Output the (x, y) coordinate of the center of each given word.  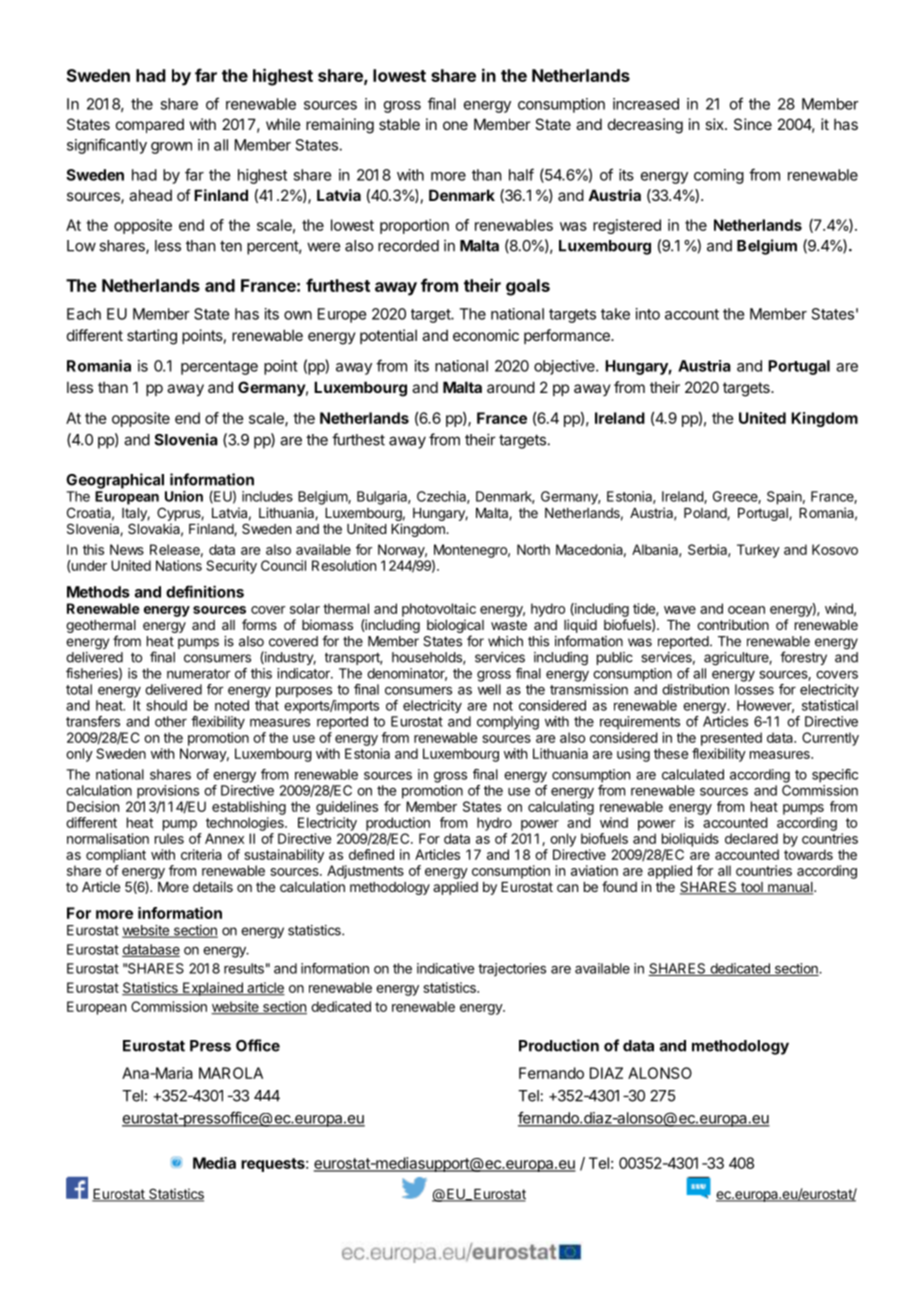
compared (150, 126)
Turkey (758, 551)
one (455, 125)
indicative (445, 968)
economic (486, 335)
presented (731, 739)
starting (152, 337)
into (648, 314)
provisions (168, 792)
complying (508, 723)
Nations (179, 565)
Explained (213, 989)
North (533, 549)
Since (753, 124)
